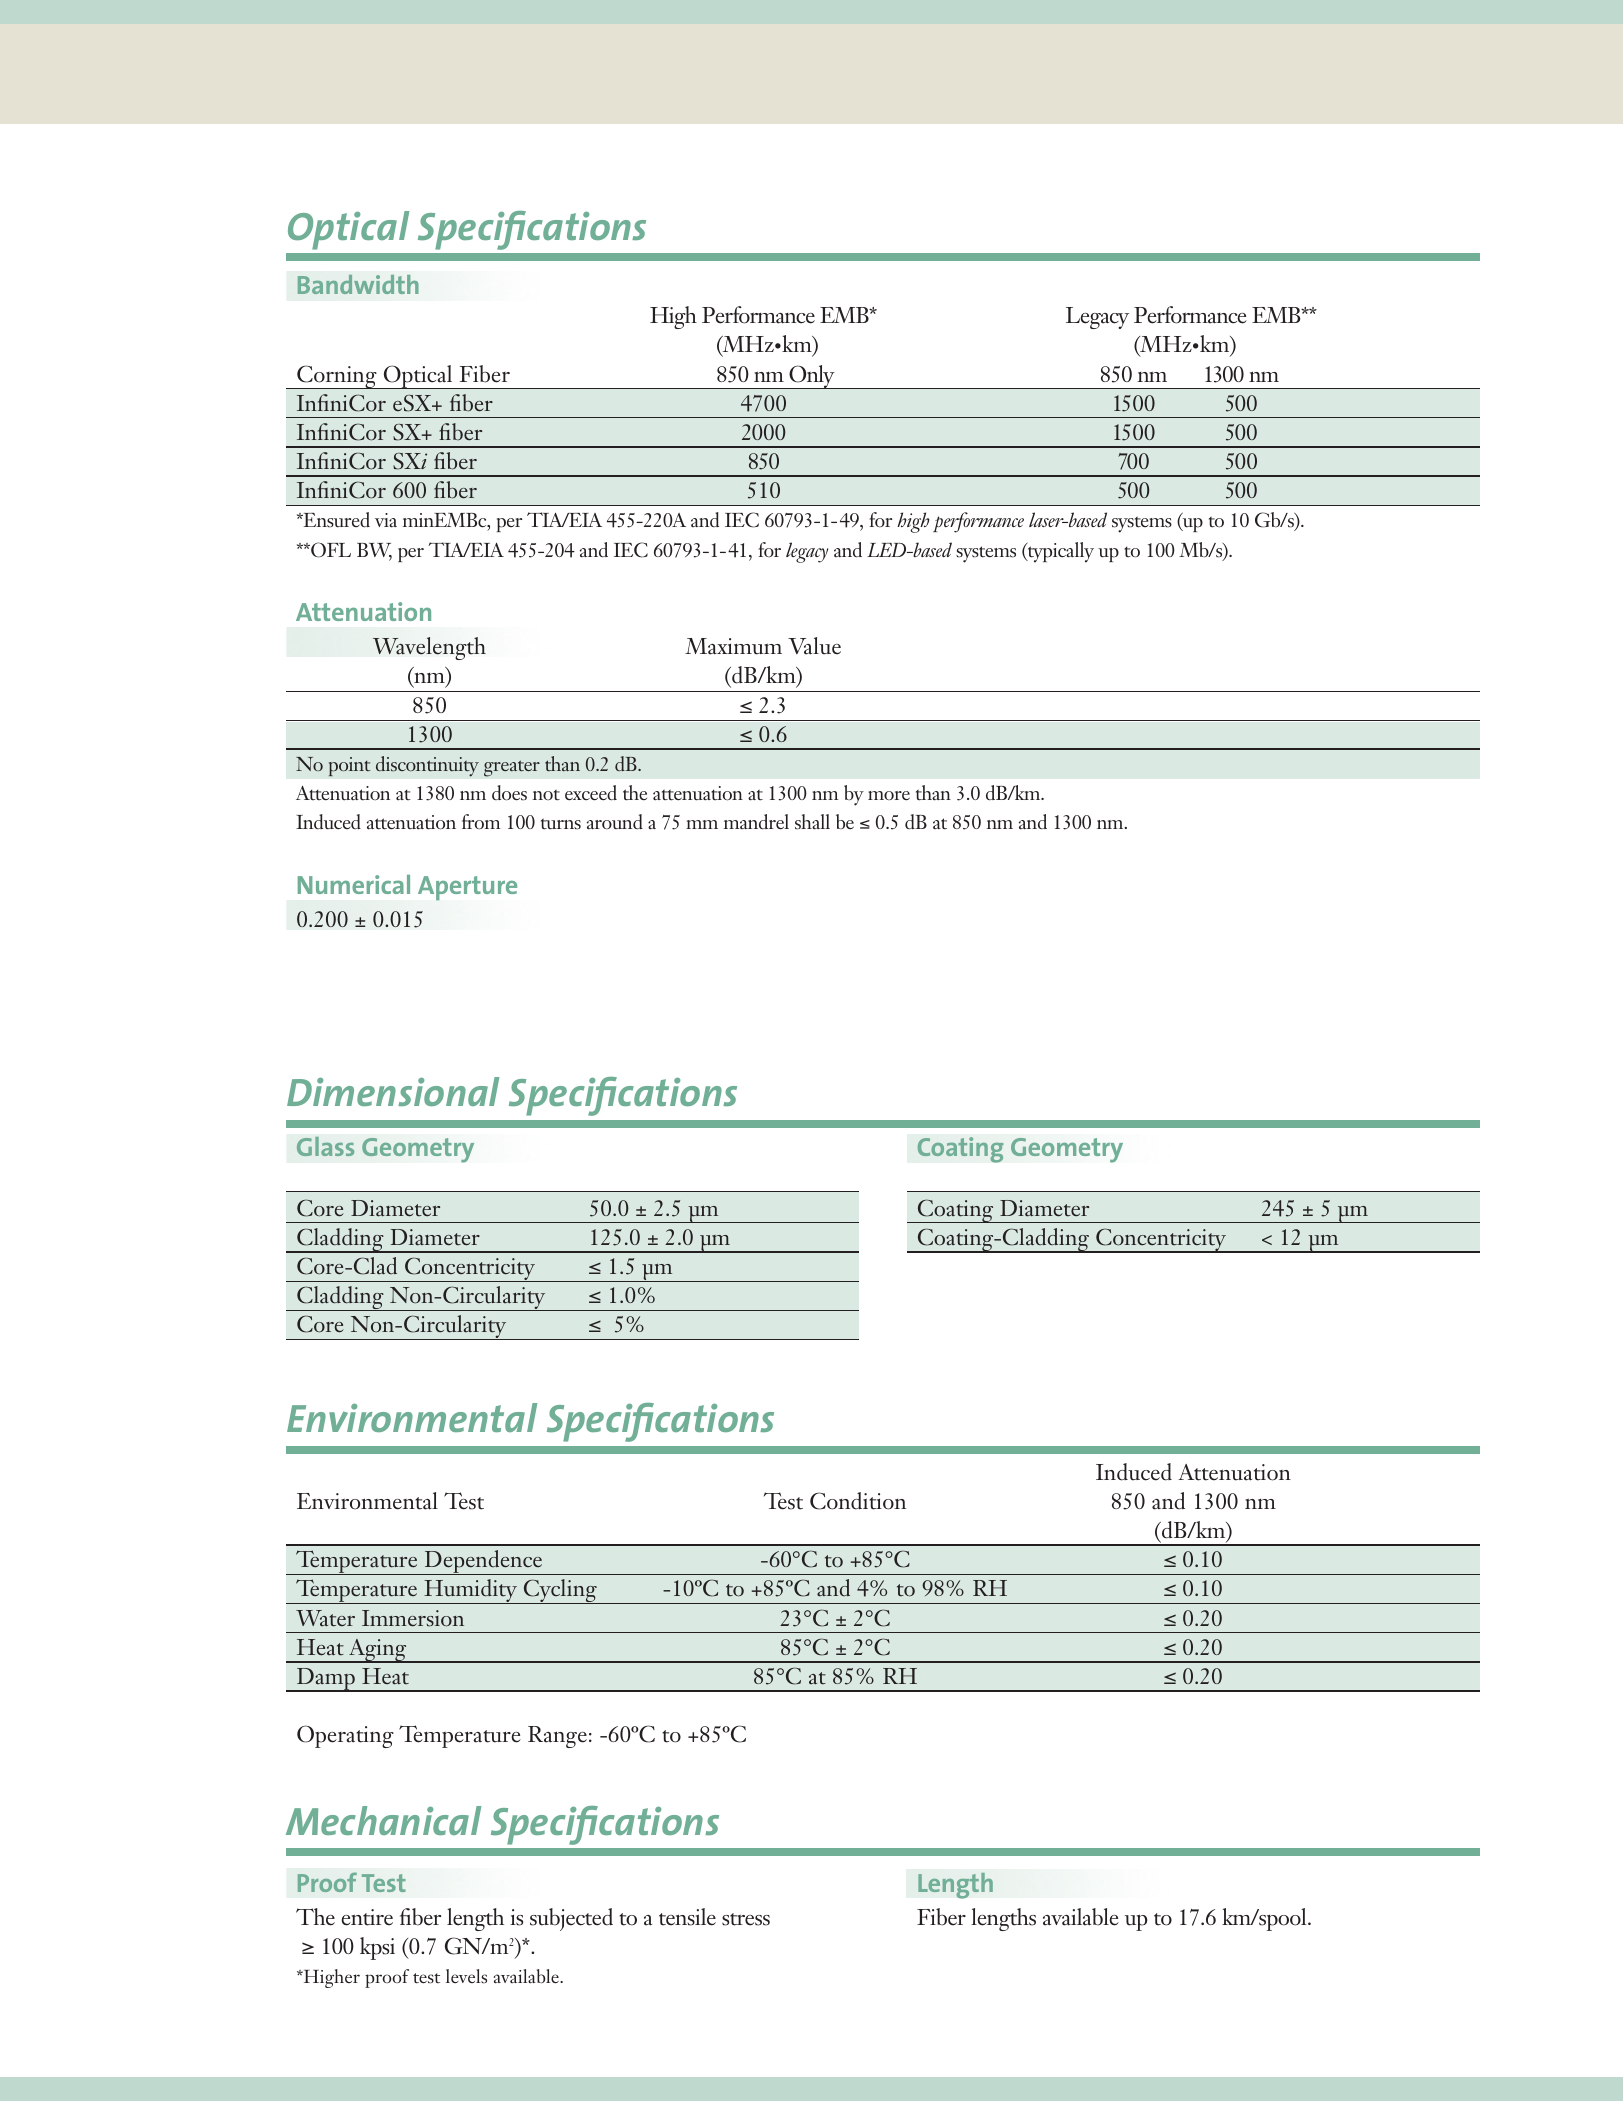 The width and height of the document is (1623, 2101). What do you see at coordinates (615, 822) in the document?
I see `around` at bounding box center [615, 822].
